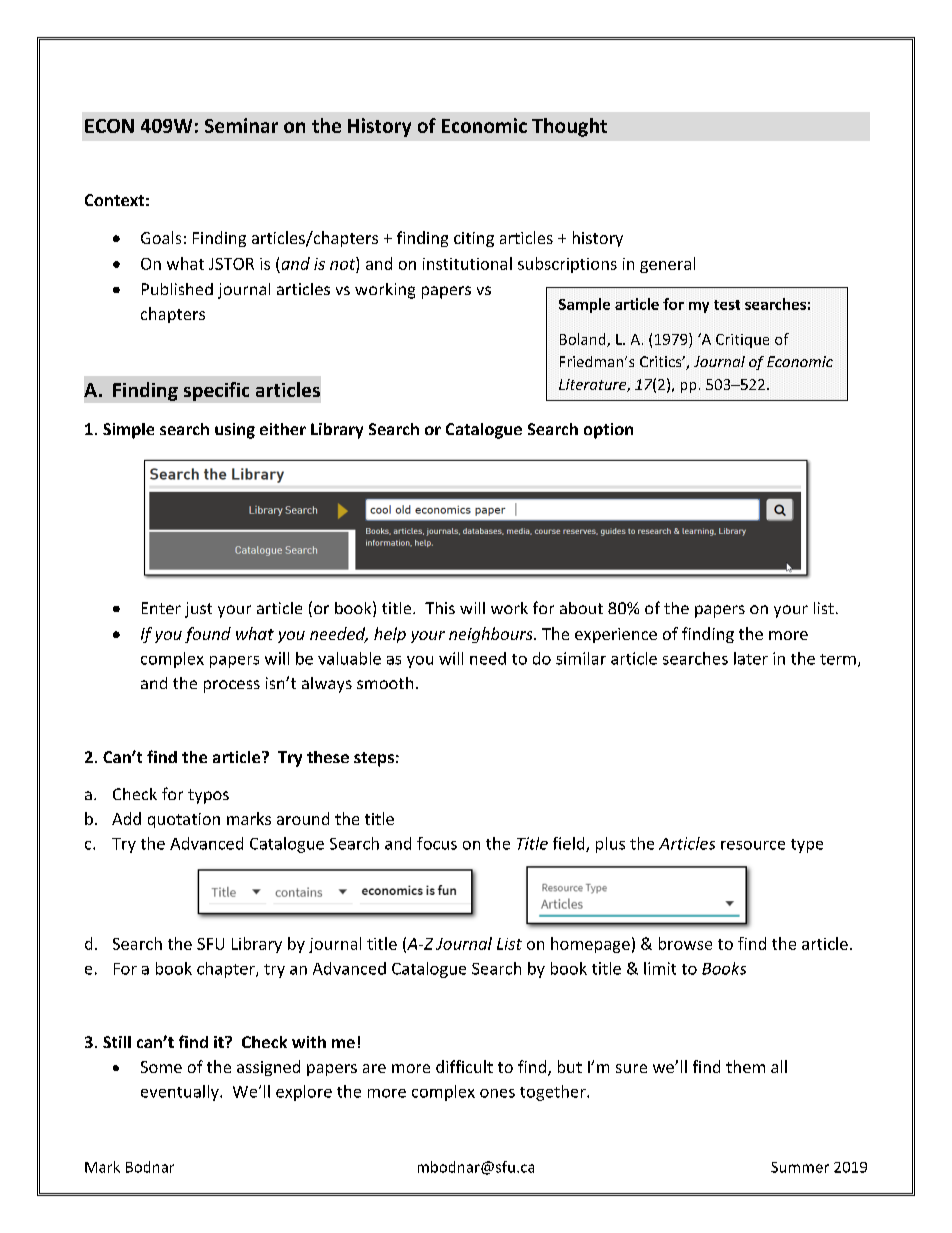 Image resolution: width=952 pixels, height=1233 pixels. Describe the element at coordinates (569, 127) in the image. I see `Thought` at that location.
